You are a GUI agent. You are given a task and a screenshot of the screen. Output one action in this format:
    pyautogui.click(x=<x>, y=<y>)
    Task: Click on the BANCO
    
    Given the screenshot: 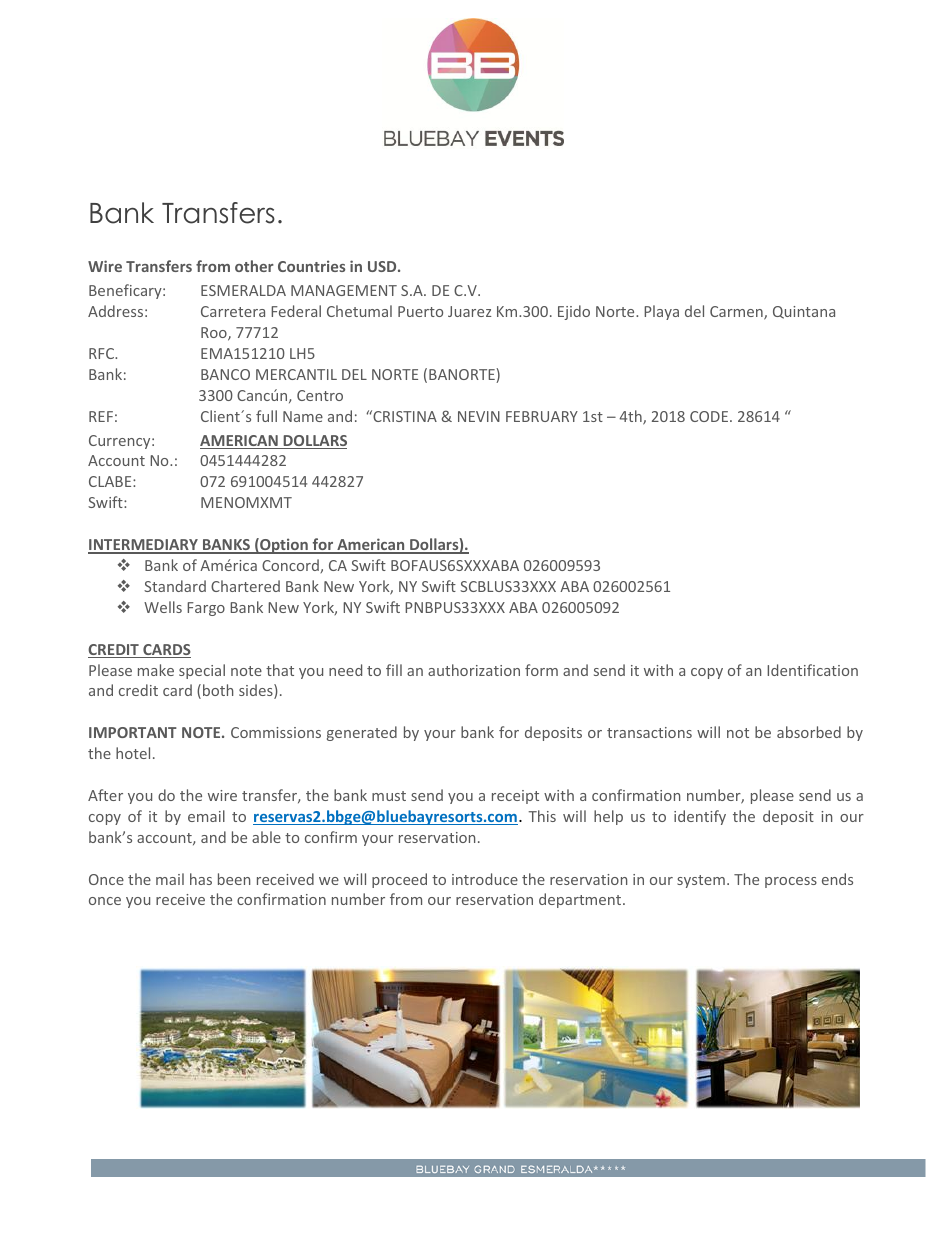 What is the action you would take?
    pyautogui.click(x=225, y=374)
